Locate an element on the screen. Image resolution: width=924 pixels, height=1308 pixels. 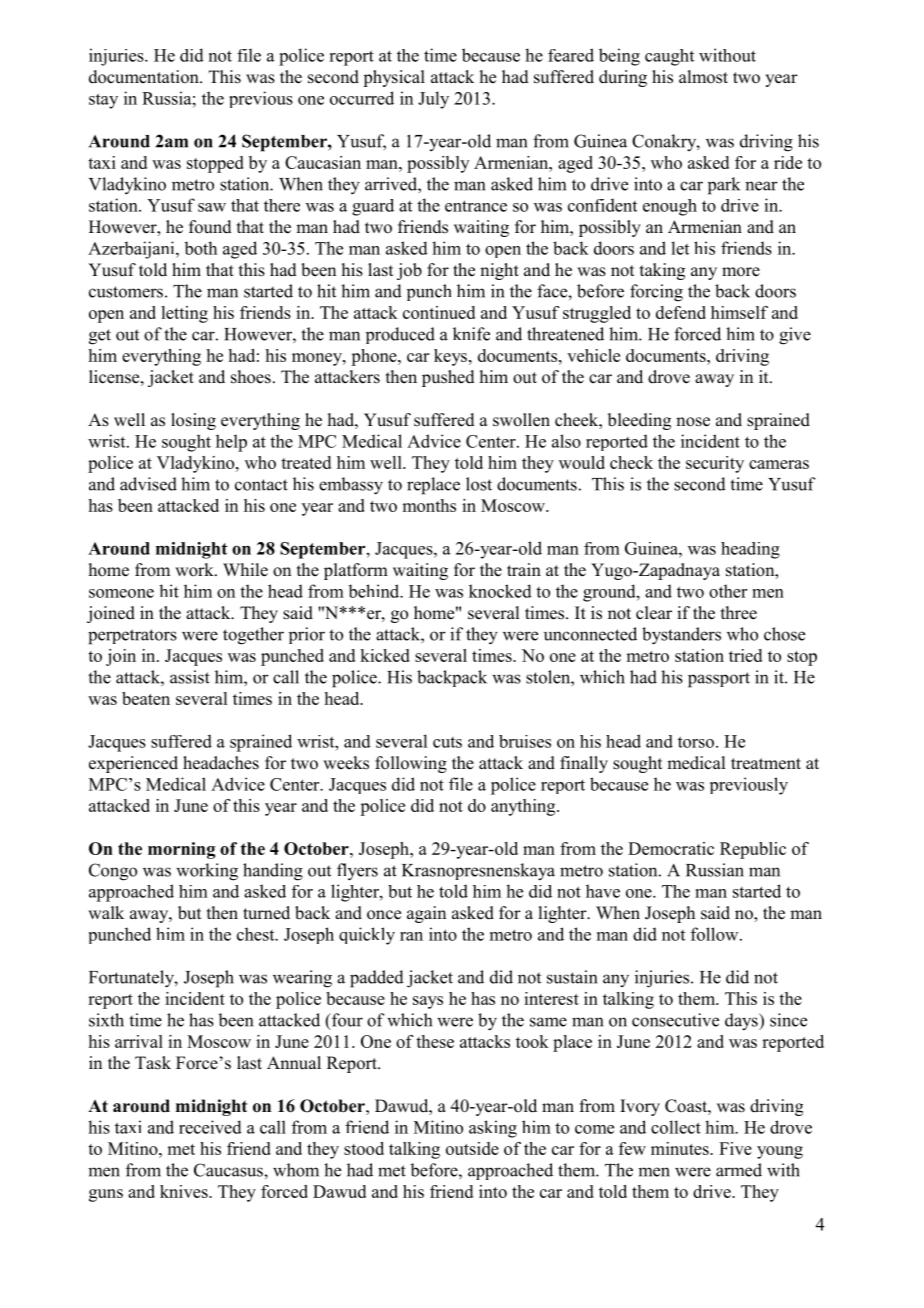
knives is located at coordinates (185, 1191).
